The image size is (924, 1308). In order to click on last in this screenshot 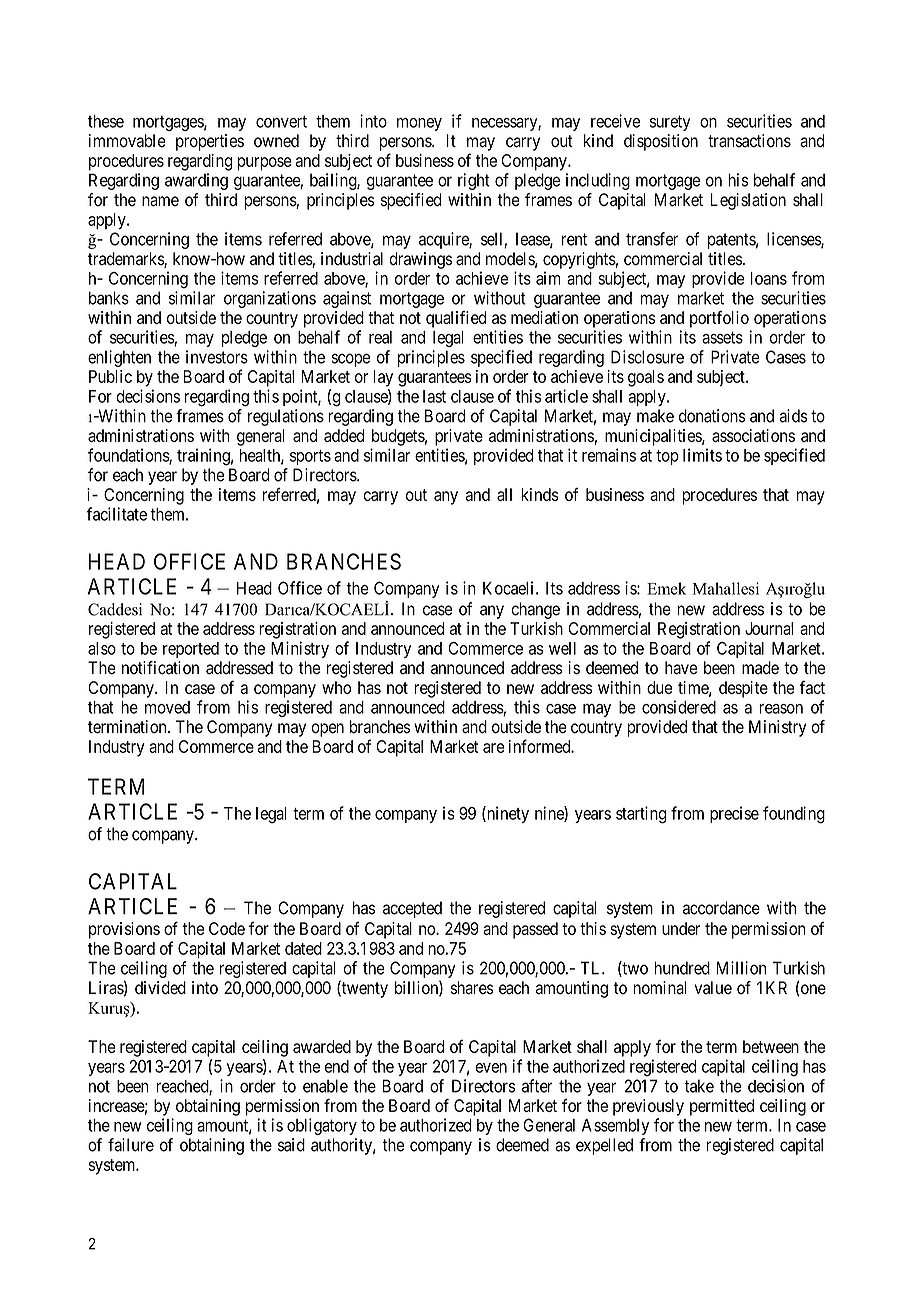, I will do `click(434, 396)`.
